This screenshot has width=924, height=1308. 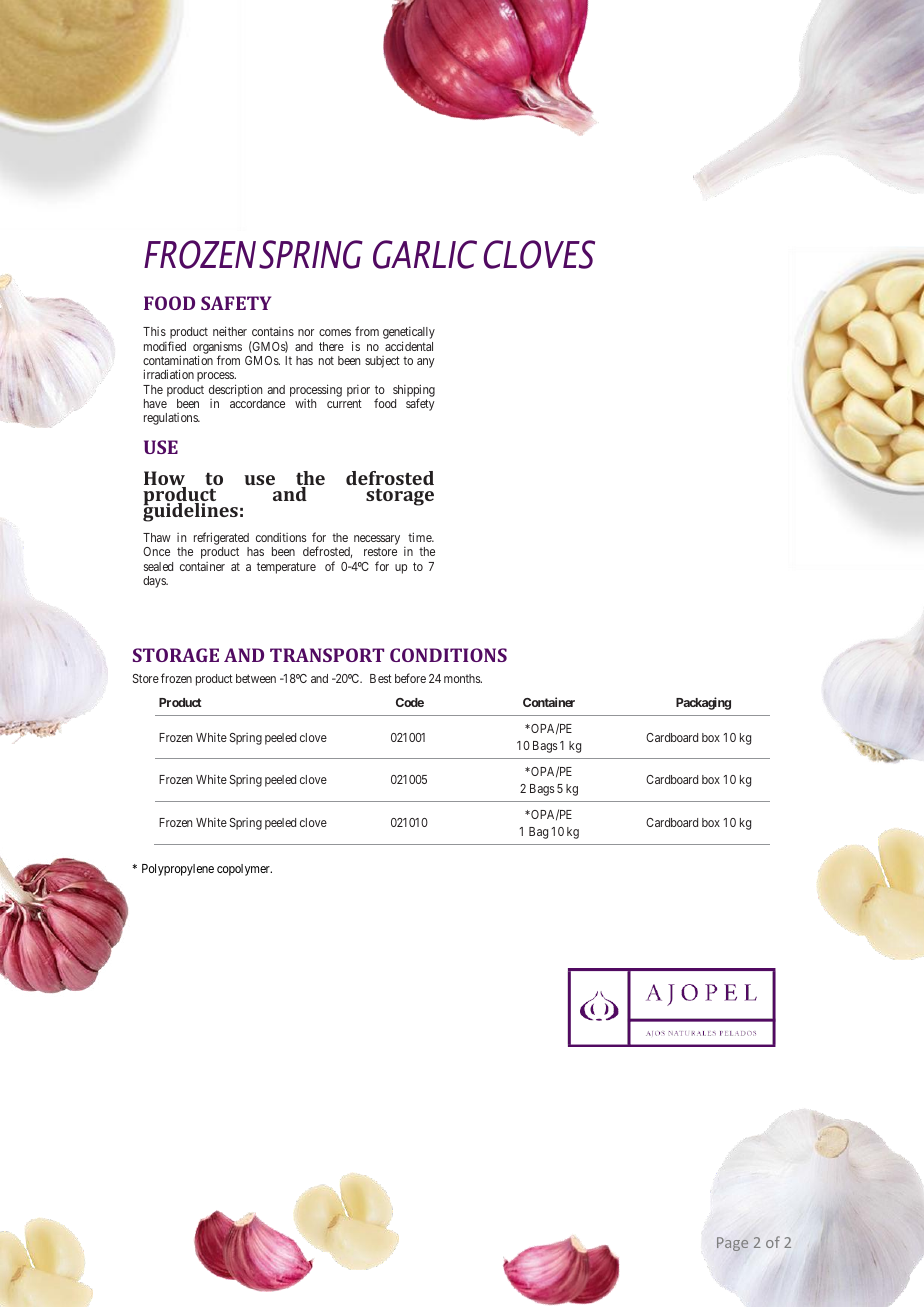 I want to click on Packaging, so click(x=703, y=703).
